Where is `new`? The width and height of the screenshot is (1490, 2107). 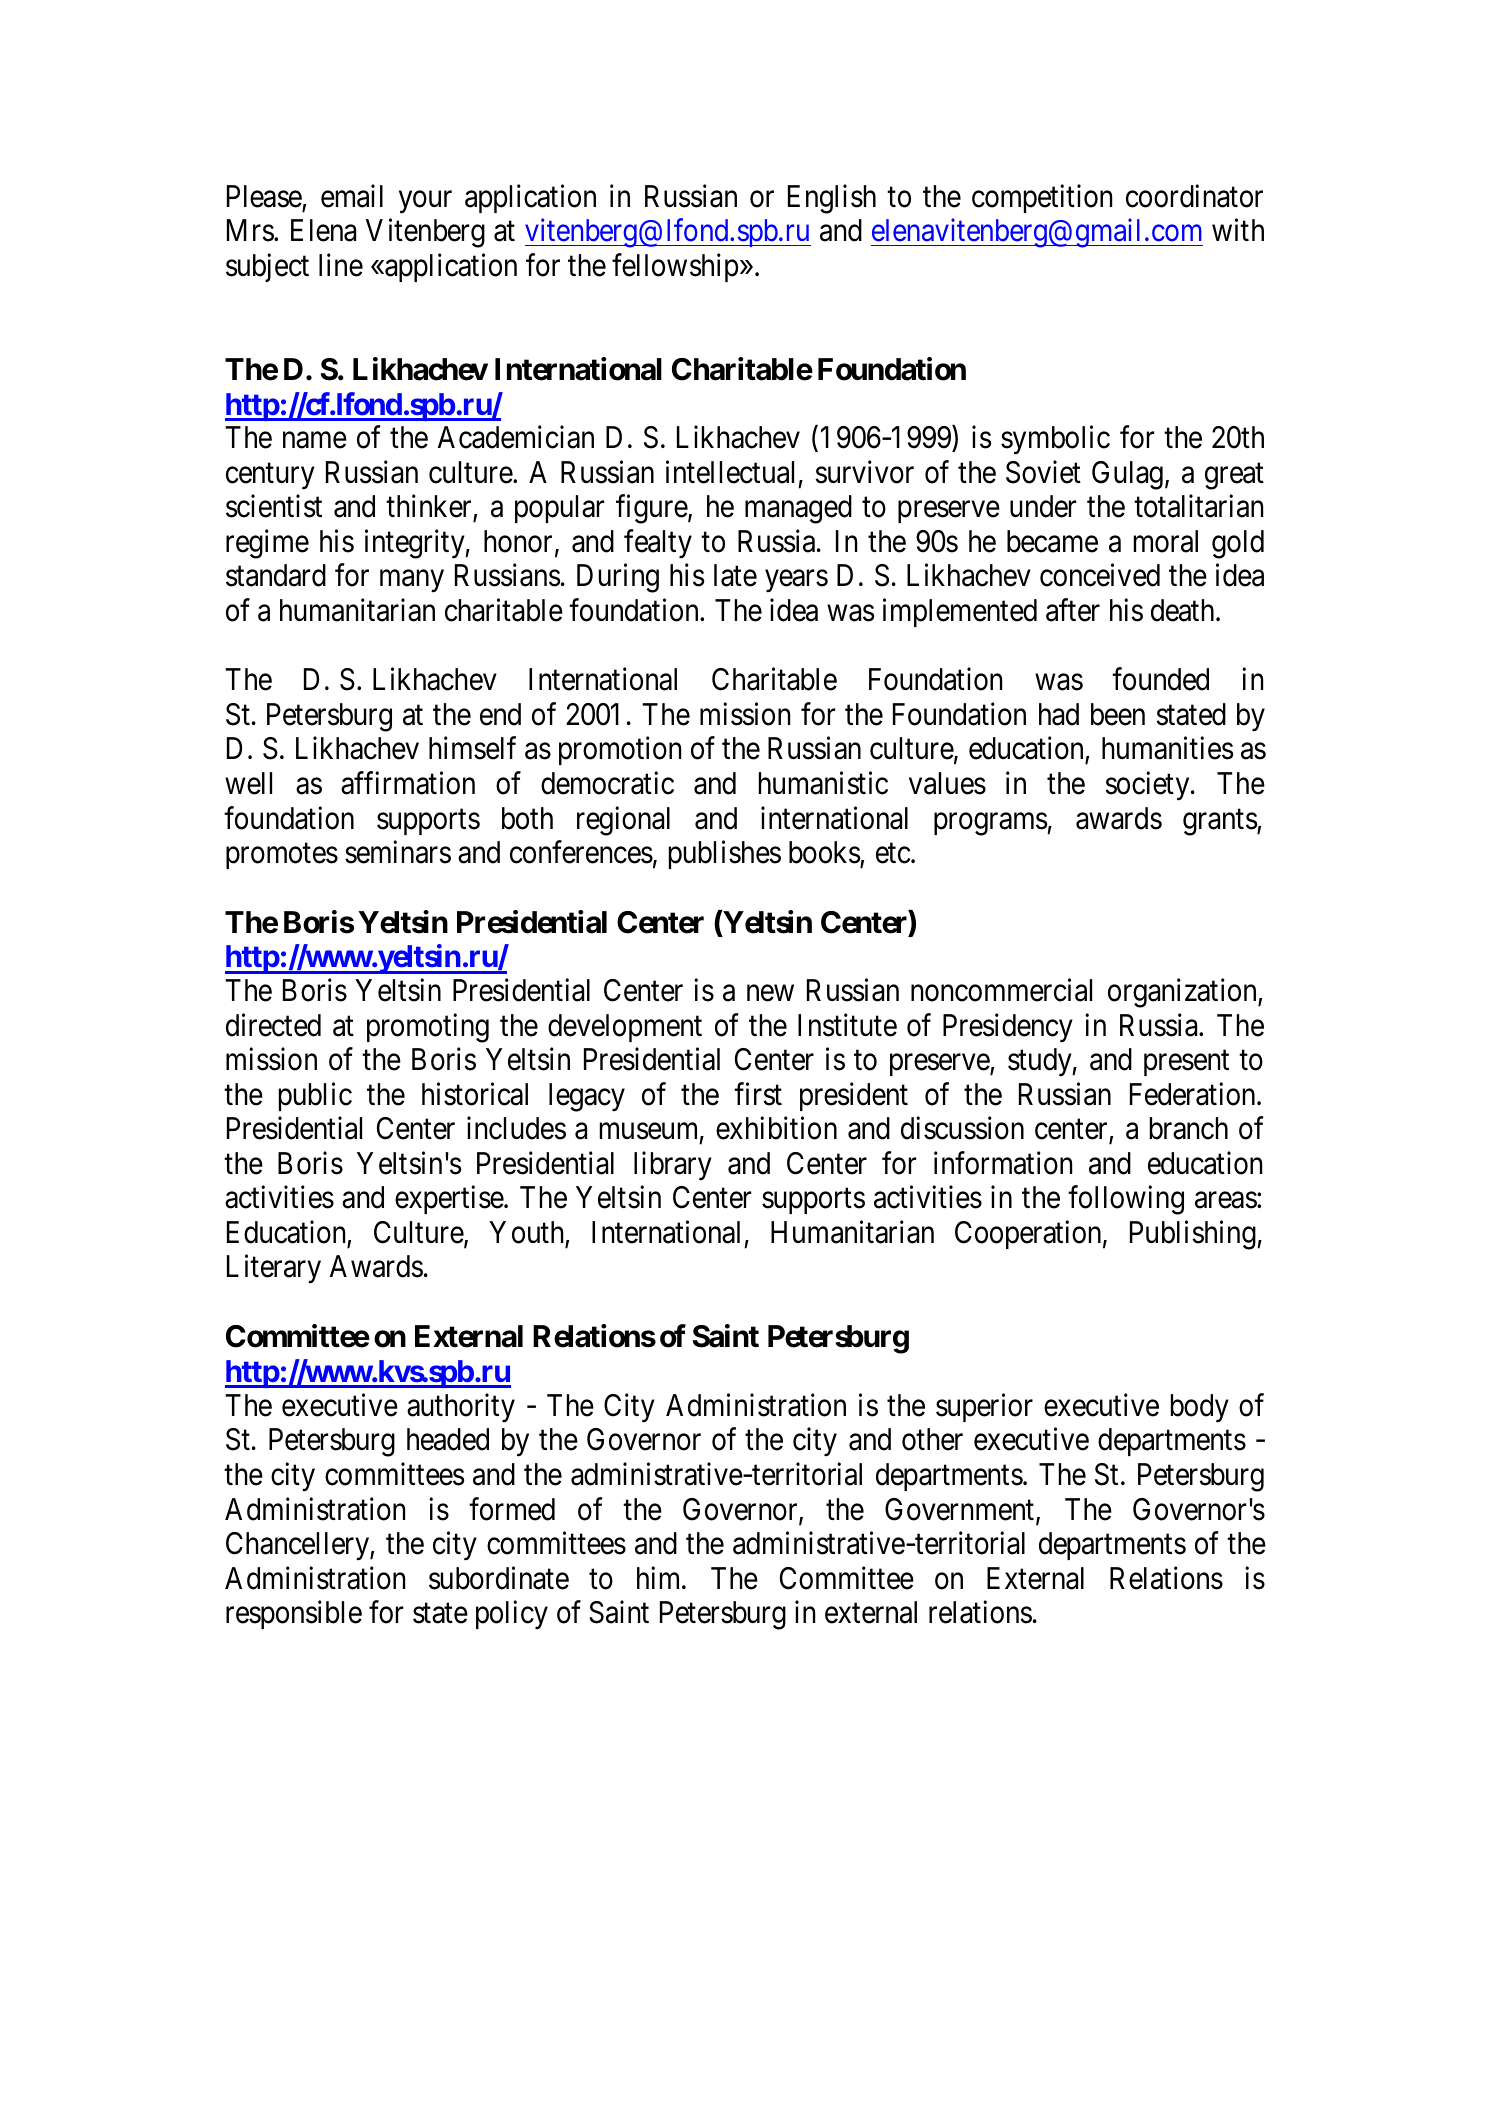
new is located at coordinates (770, 993).
